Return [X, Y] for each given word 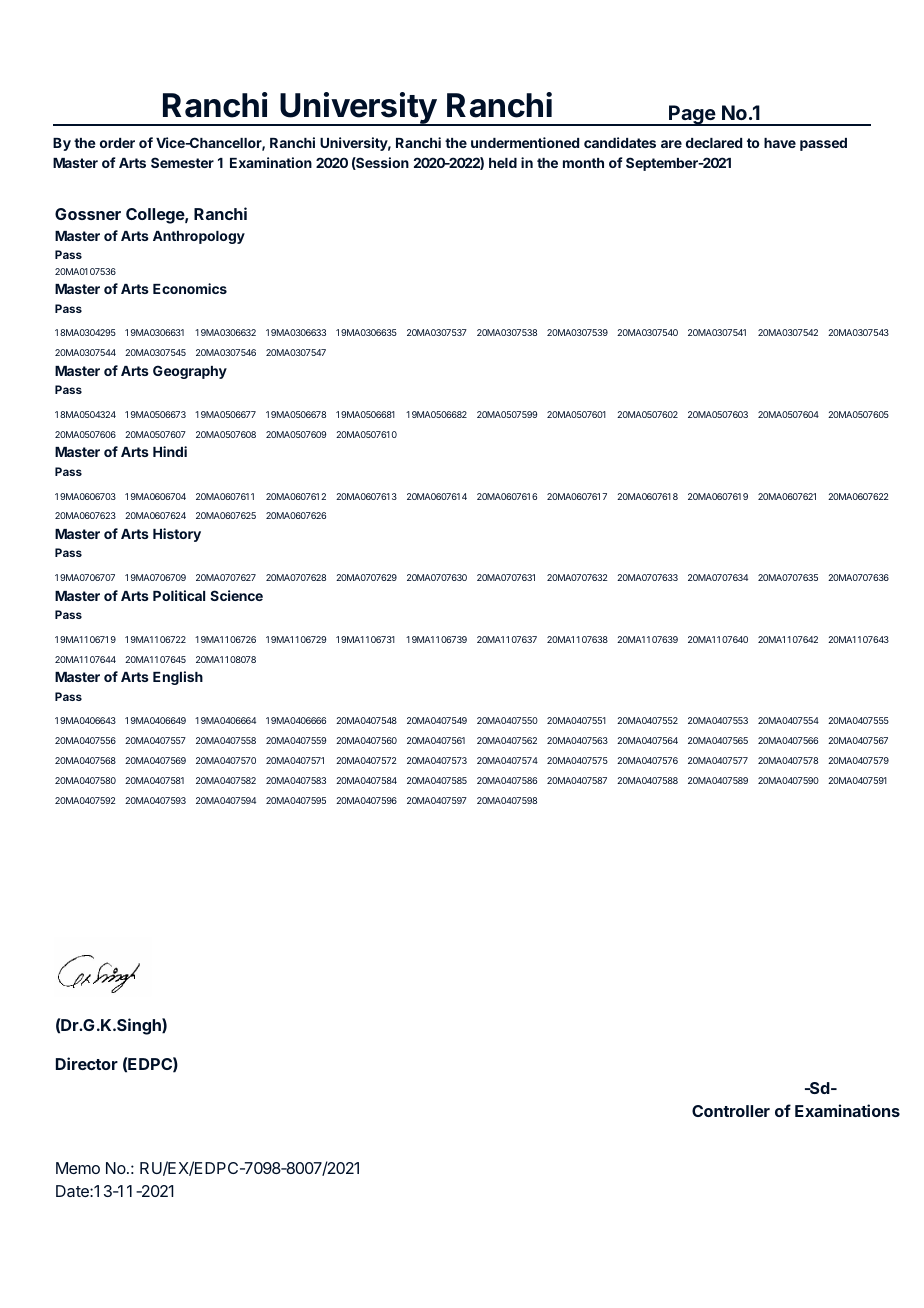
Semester [182, 162]
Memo [78, 1168]
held [503, 163]
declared [714, 143]
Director [87, 1063]
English [178, 678]
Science [236, 595]
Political [179, 595]
